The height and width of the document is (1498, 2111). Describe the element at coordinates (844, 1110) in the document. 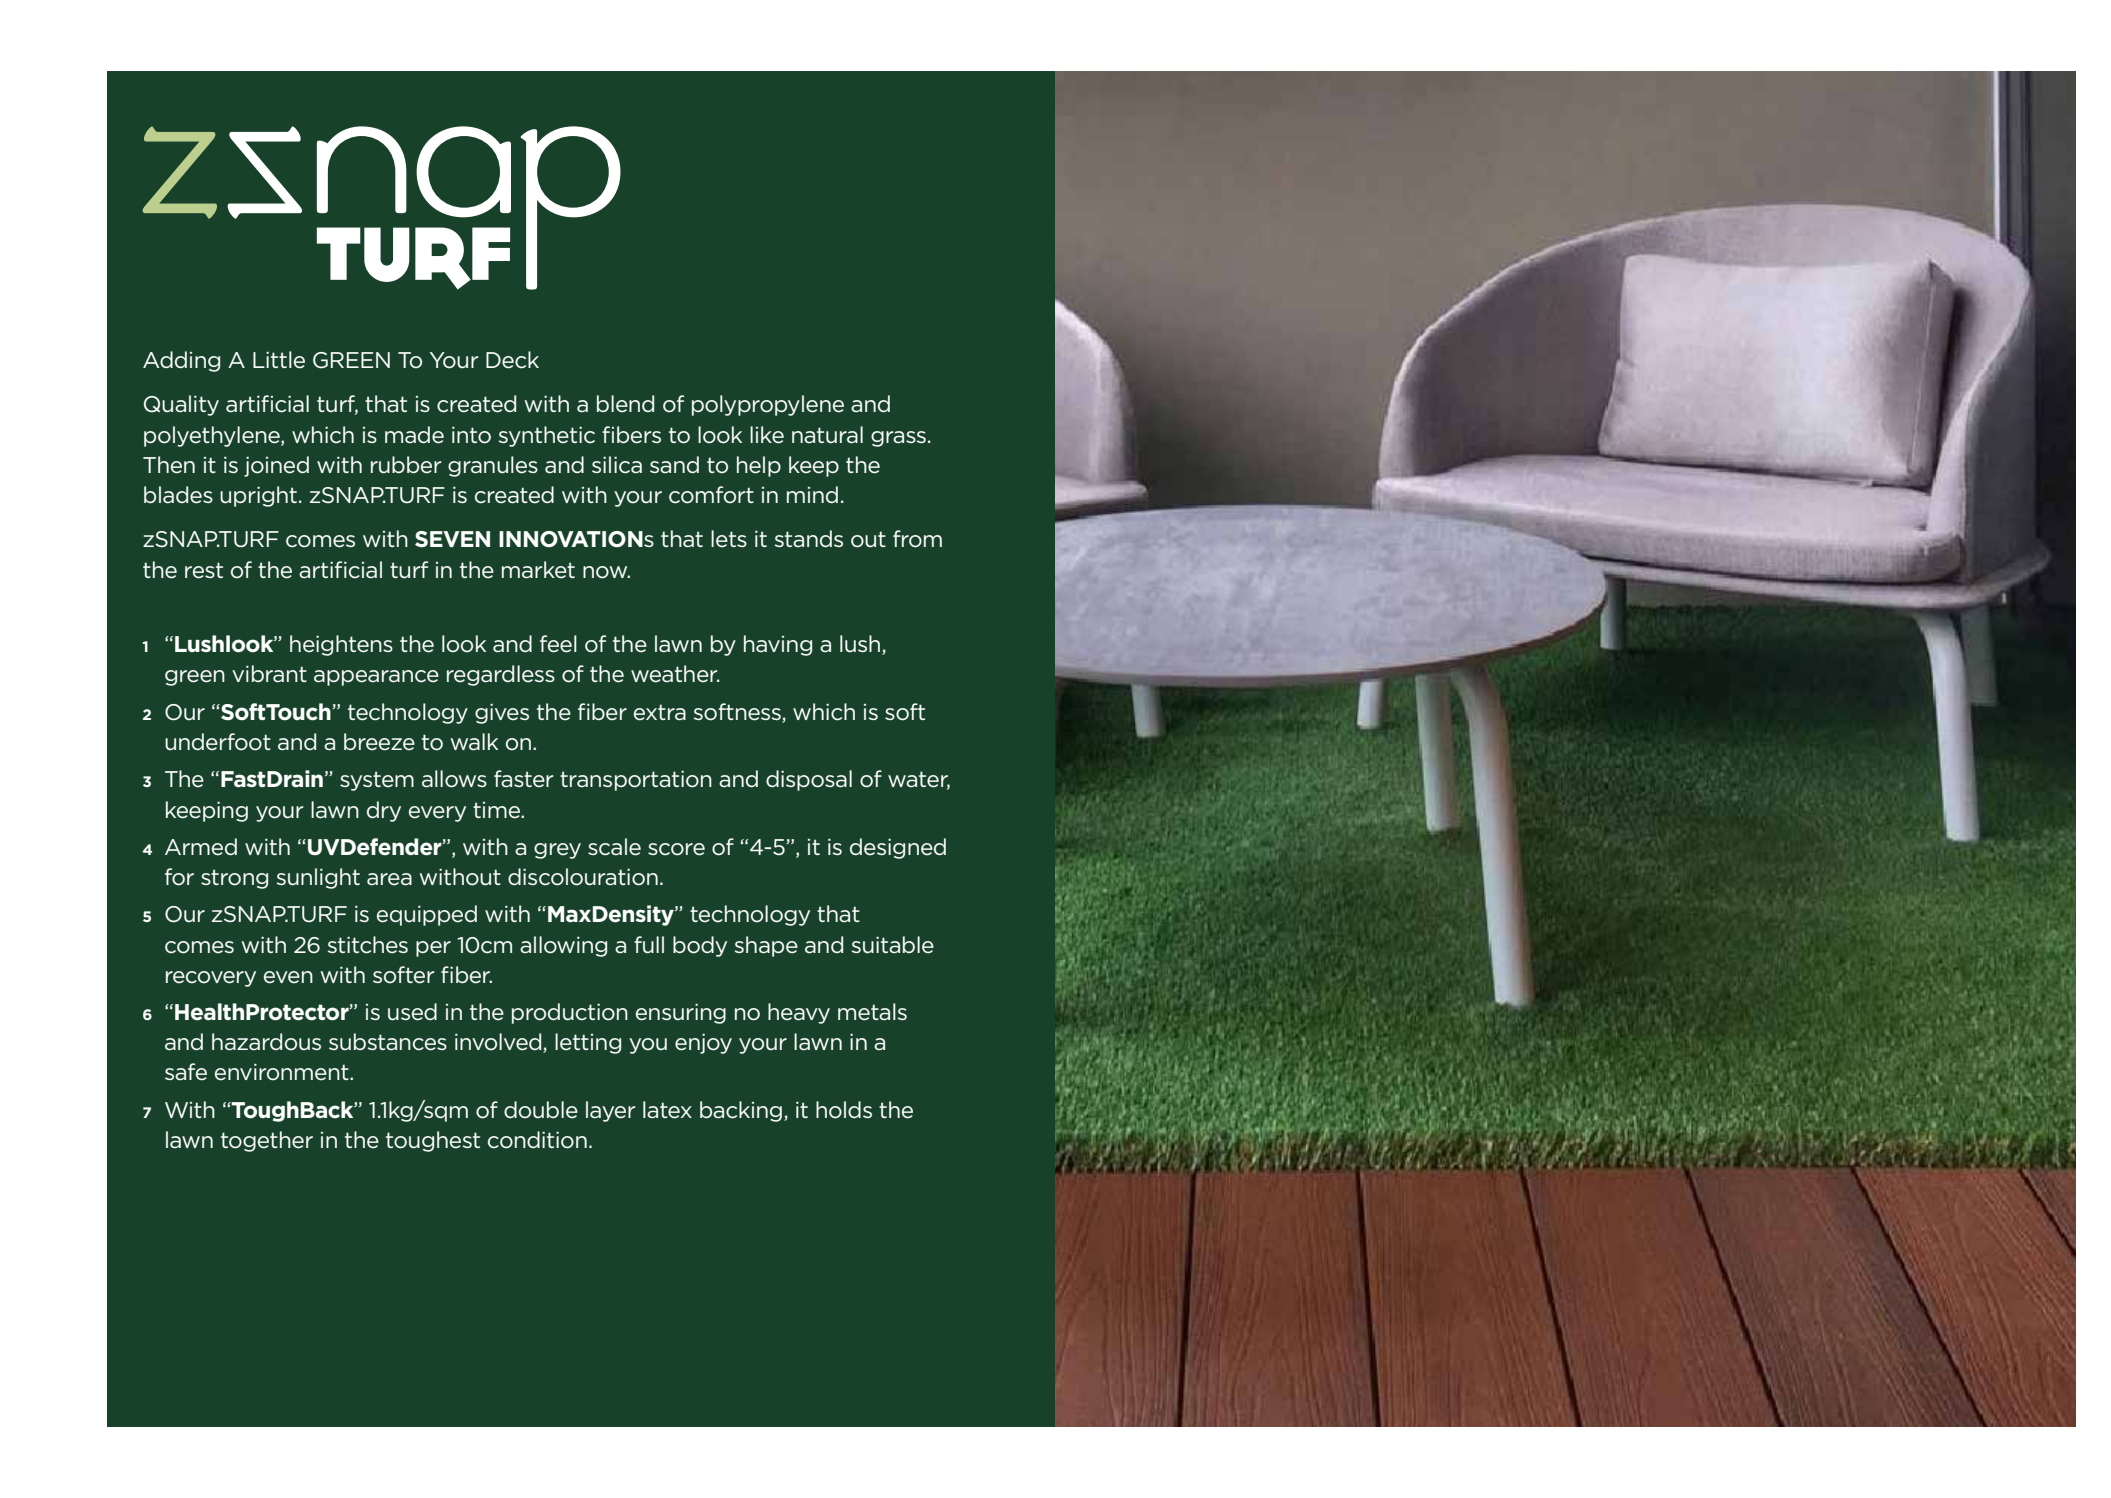

I see `holds` at that location.
